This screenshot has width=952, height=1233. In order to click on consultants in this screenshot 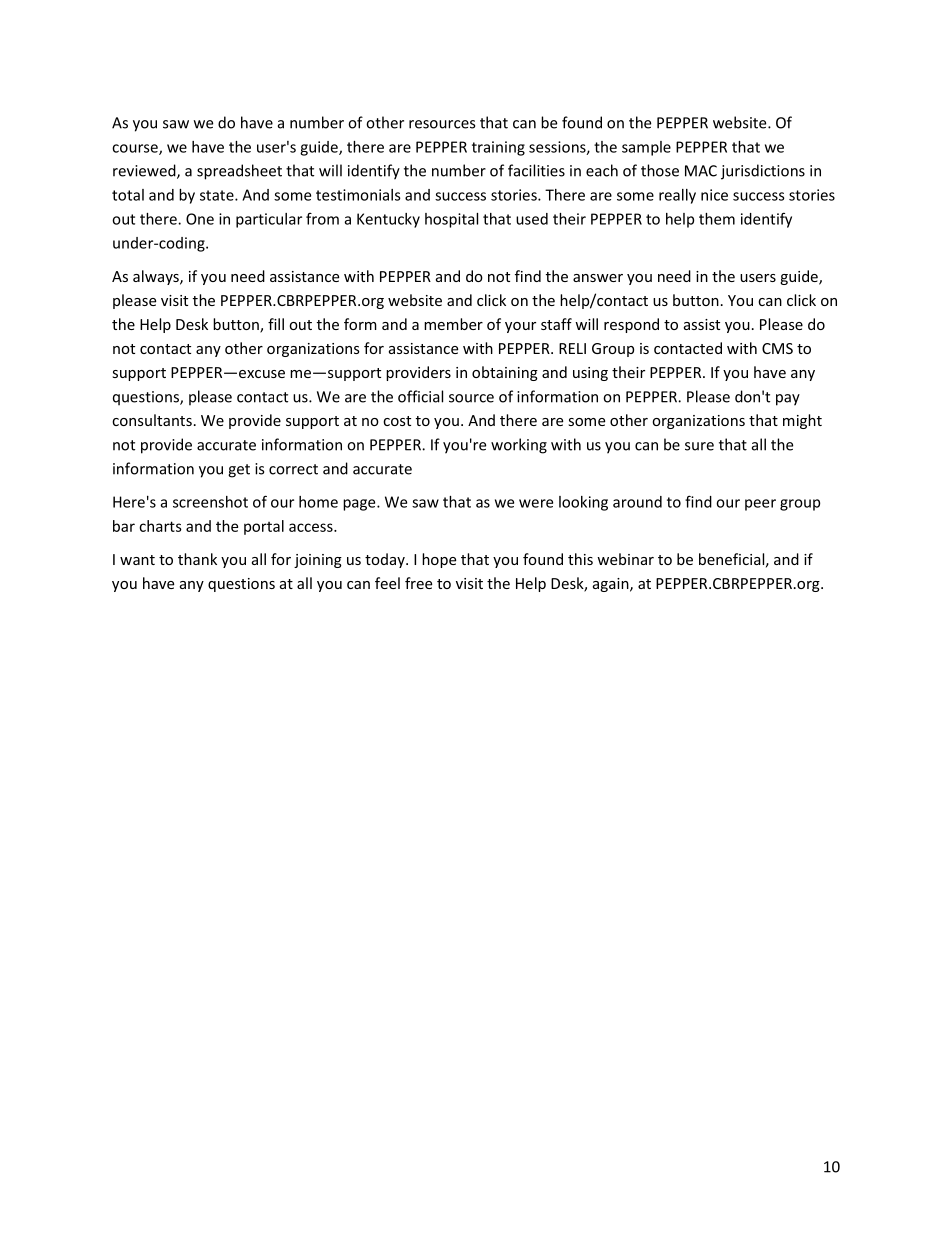, I will do `click(152, 420)`.
